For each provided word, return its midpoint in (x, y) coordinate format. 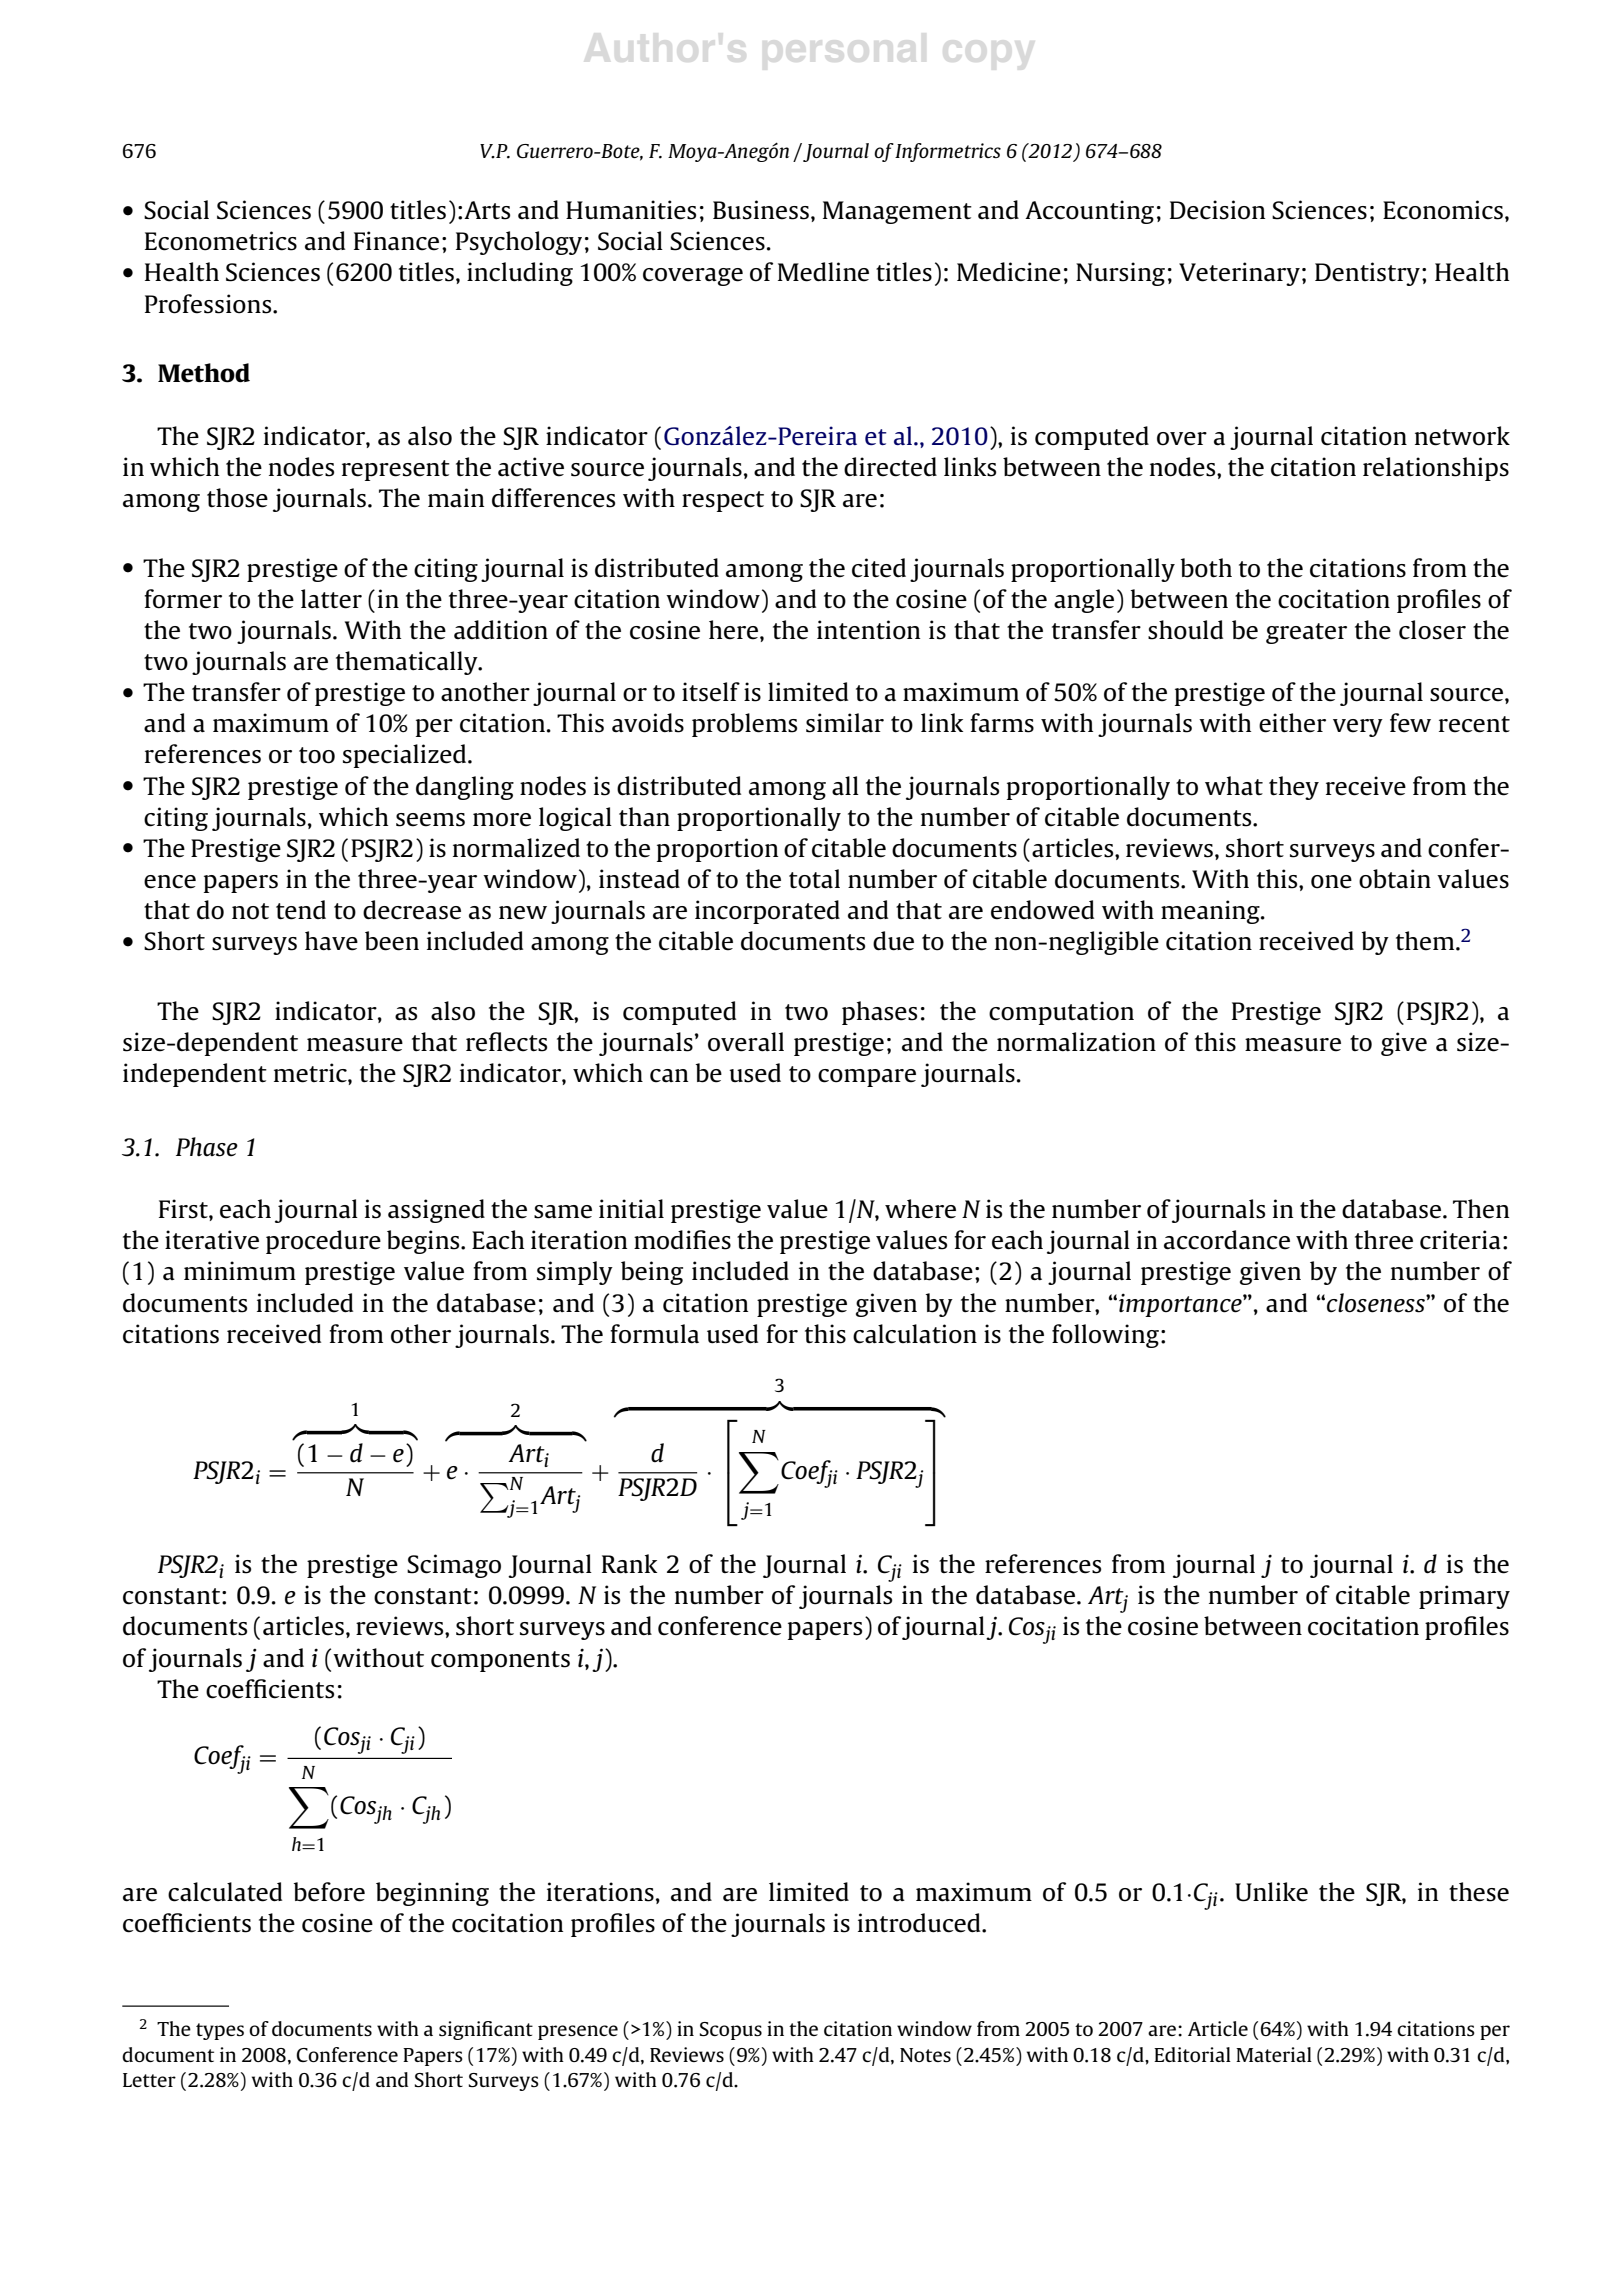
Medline (823, 272)
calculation (915, 1334)
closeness (1377, 1303)
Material (1274, 2054)
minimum (240, 1270)
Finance (396, 241)
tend (301, 910)
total (814, 879)
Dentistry (1367, 274)
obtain (1395, 879)
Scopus (731, 2031)
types (220, 2031)
